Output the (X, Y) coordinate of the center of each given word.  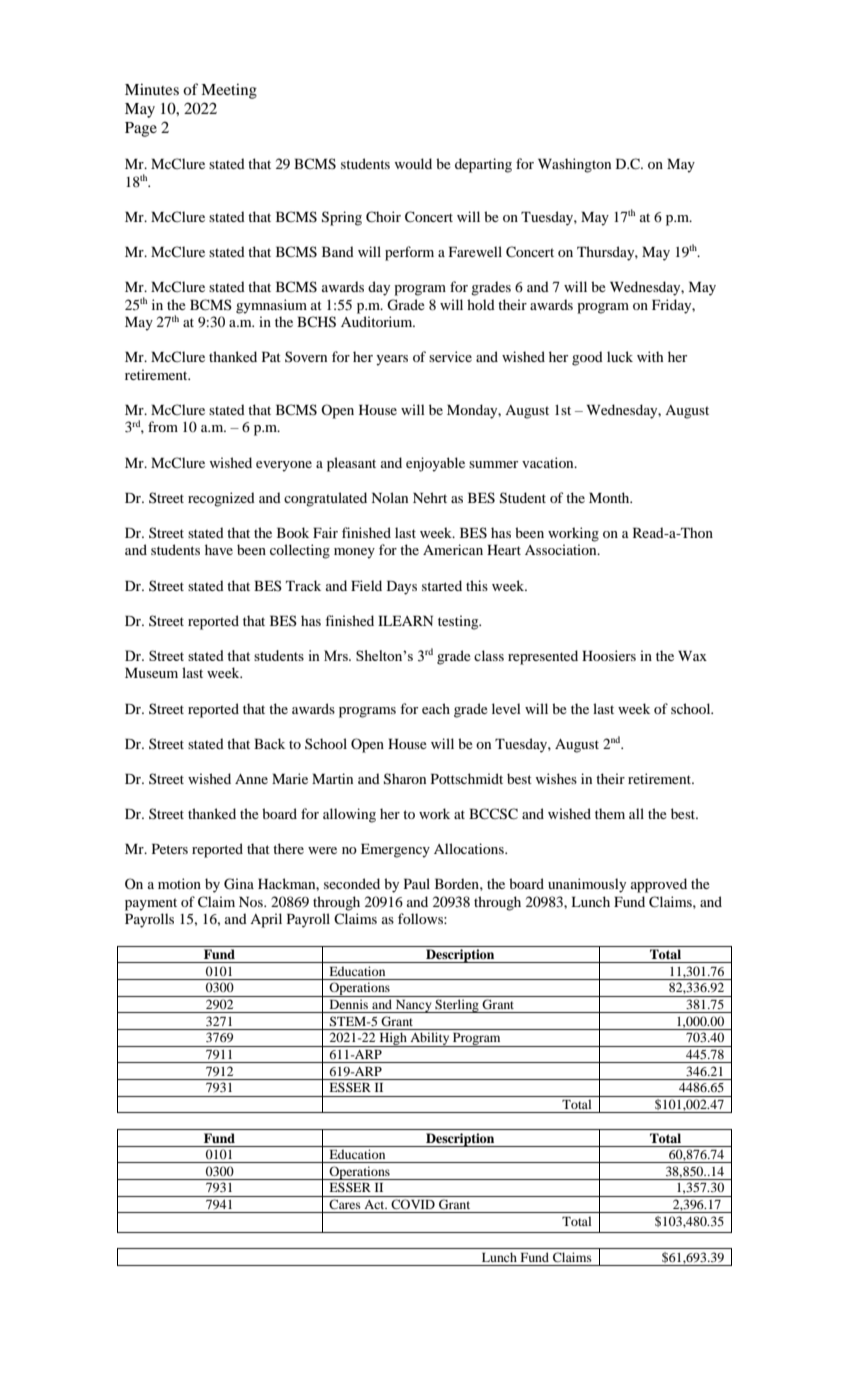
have (219, 549)
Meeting (229, 91)
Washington (574, 165)
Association (562, 549)
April (266, 920)
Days (402, 588)
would (413, 163)
